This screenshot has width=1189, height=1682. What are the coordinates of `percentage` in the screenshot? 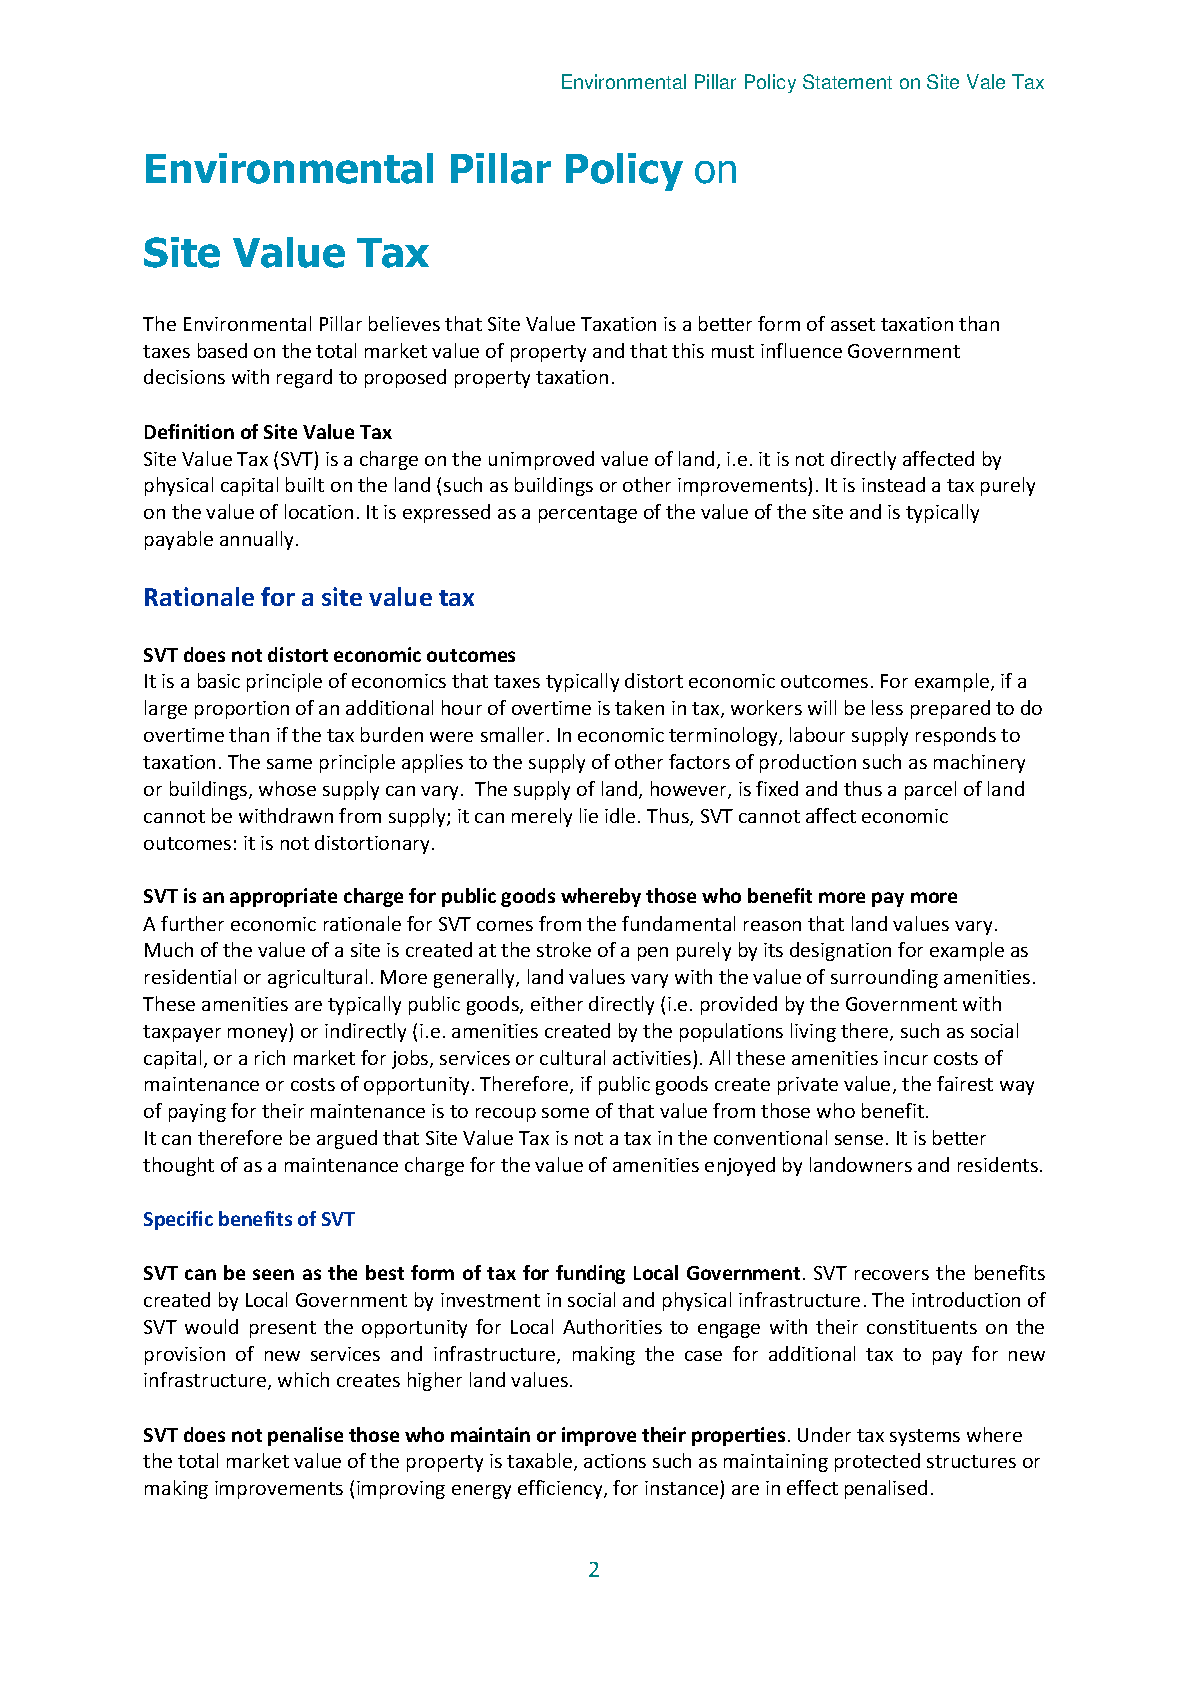 It's located at (588, 514).
